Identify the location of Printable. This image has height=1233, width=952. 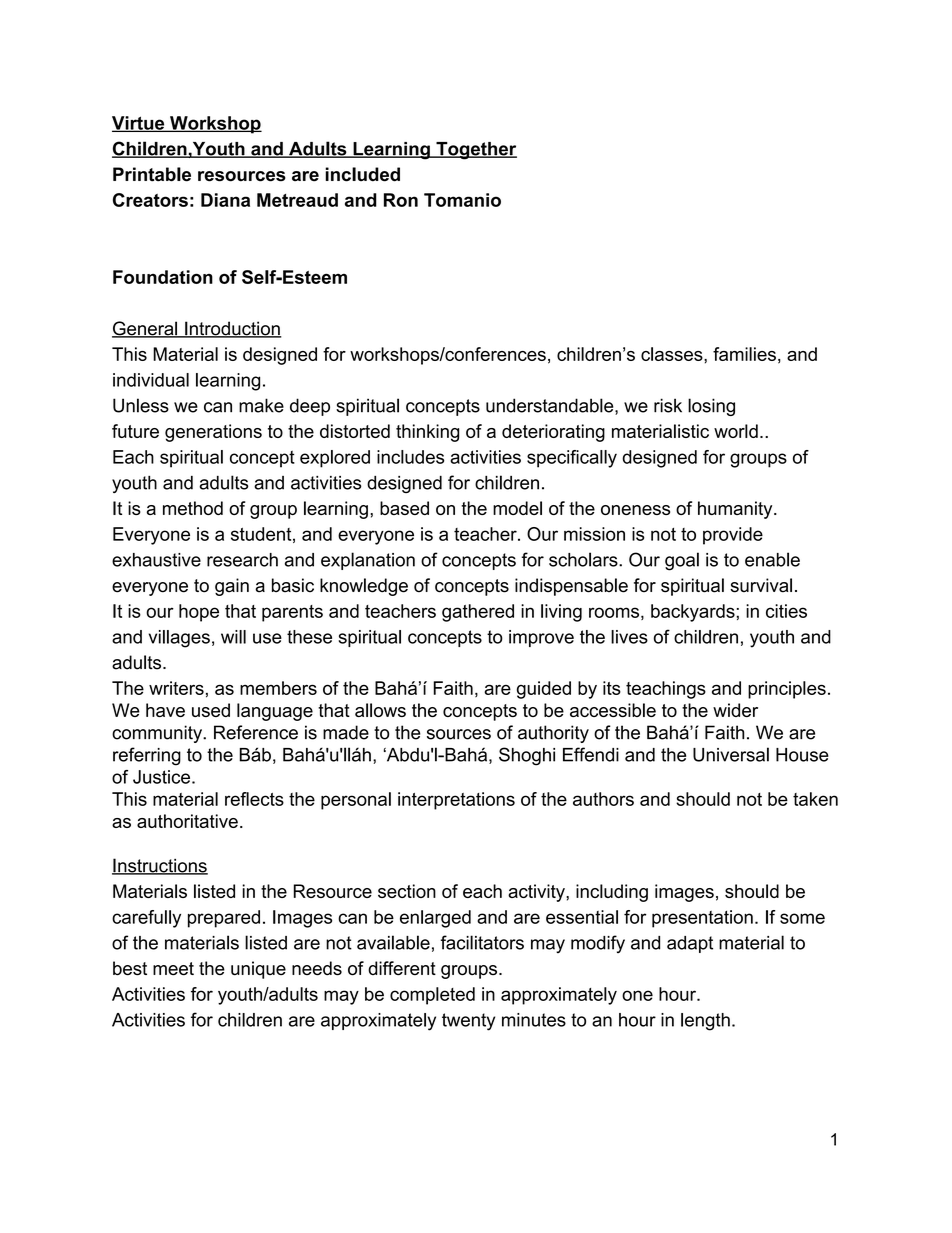
(152, 174).
